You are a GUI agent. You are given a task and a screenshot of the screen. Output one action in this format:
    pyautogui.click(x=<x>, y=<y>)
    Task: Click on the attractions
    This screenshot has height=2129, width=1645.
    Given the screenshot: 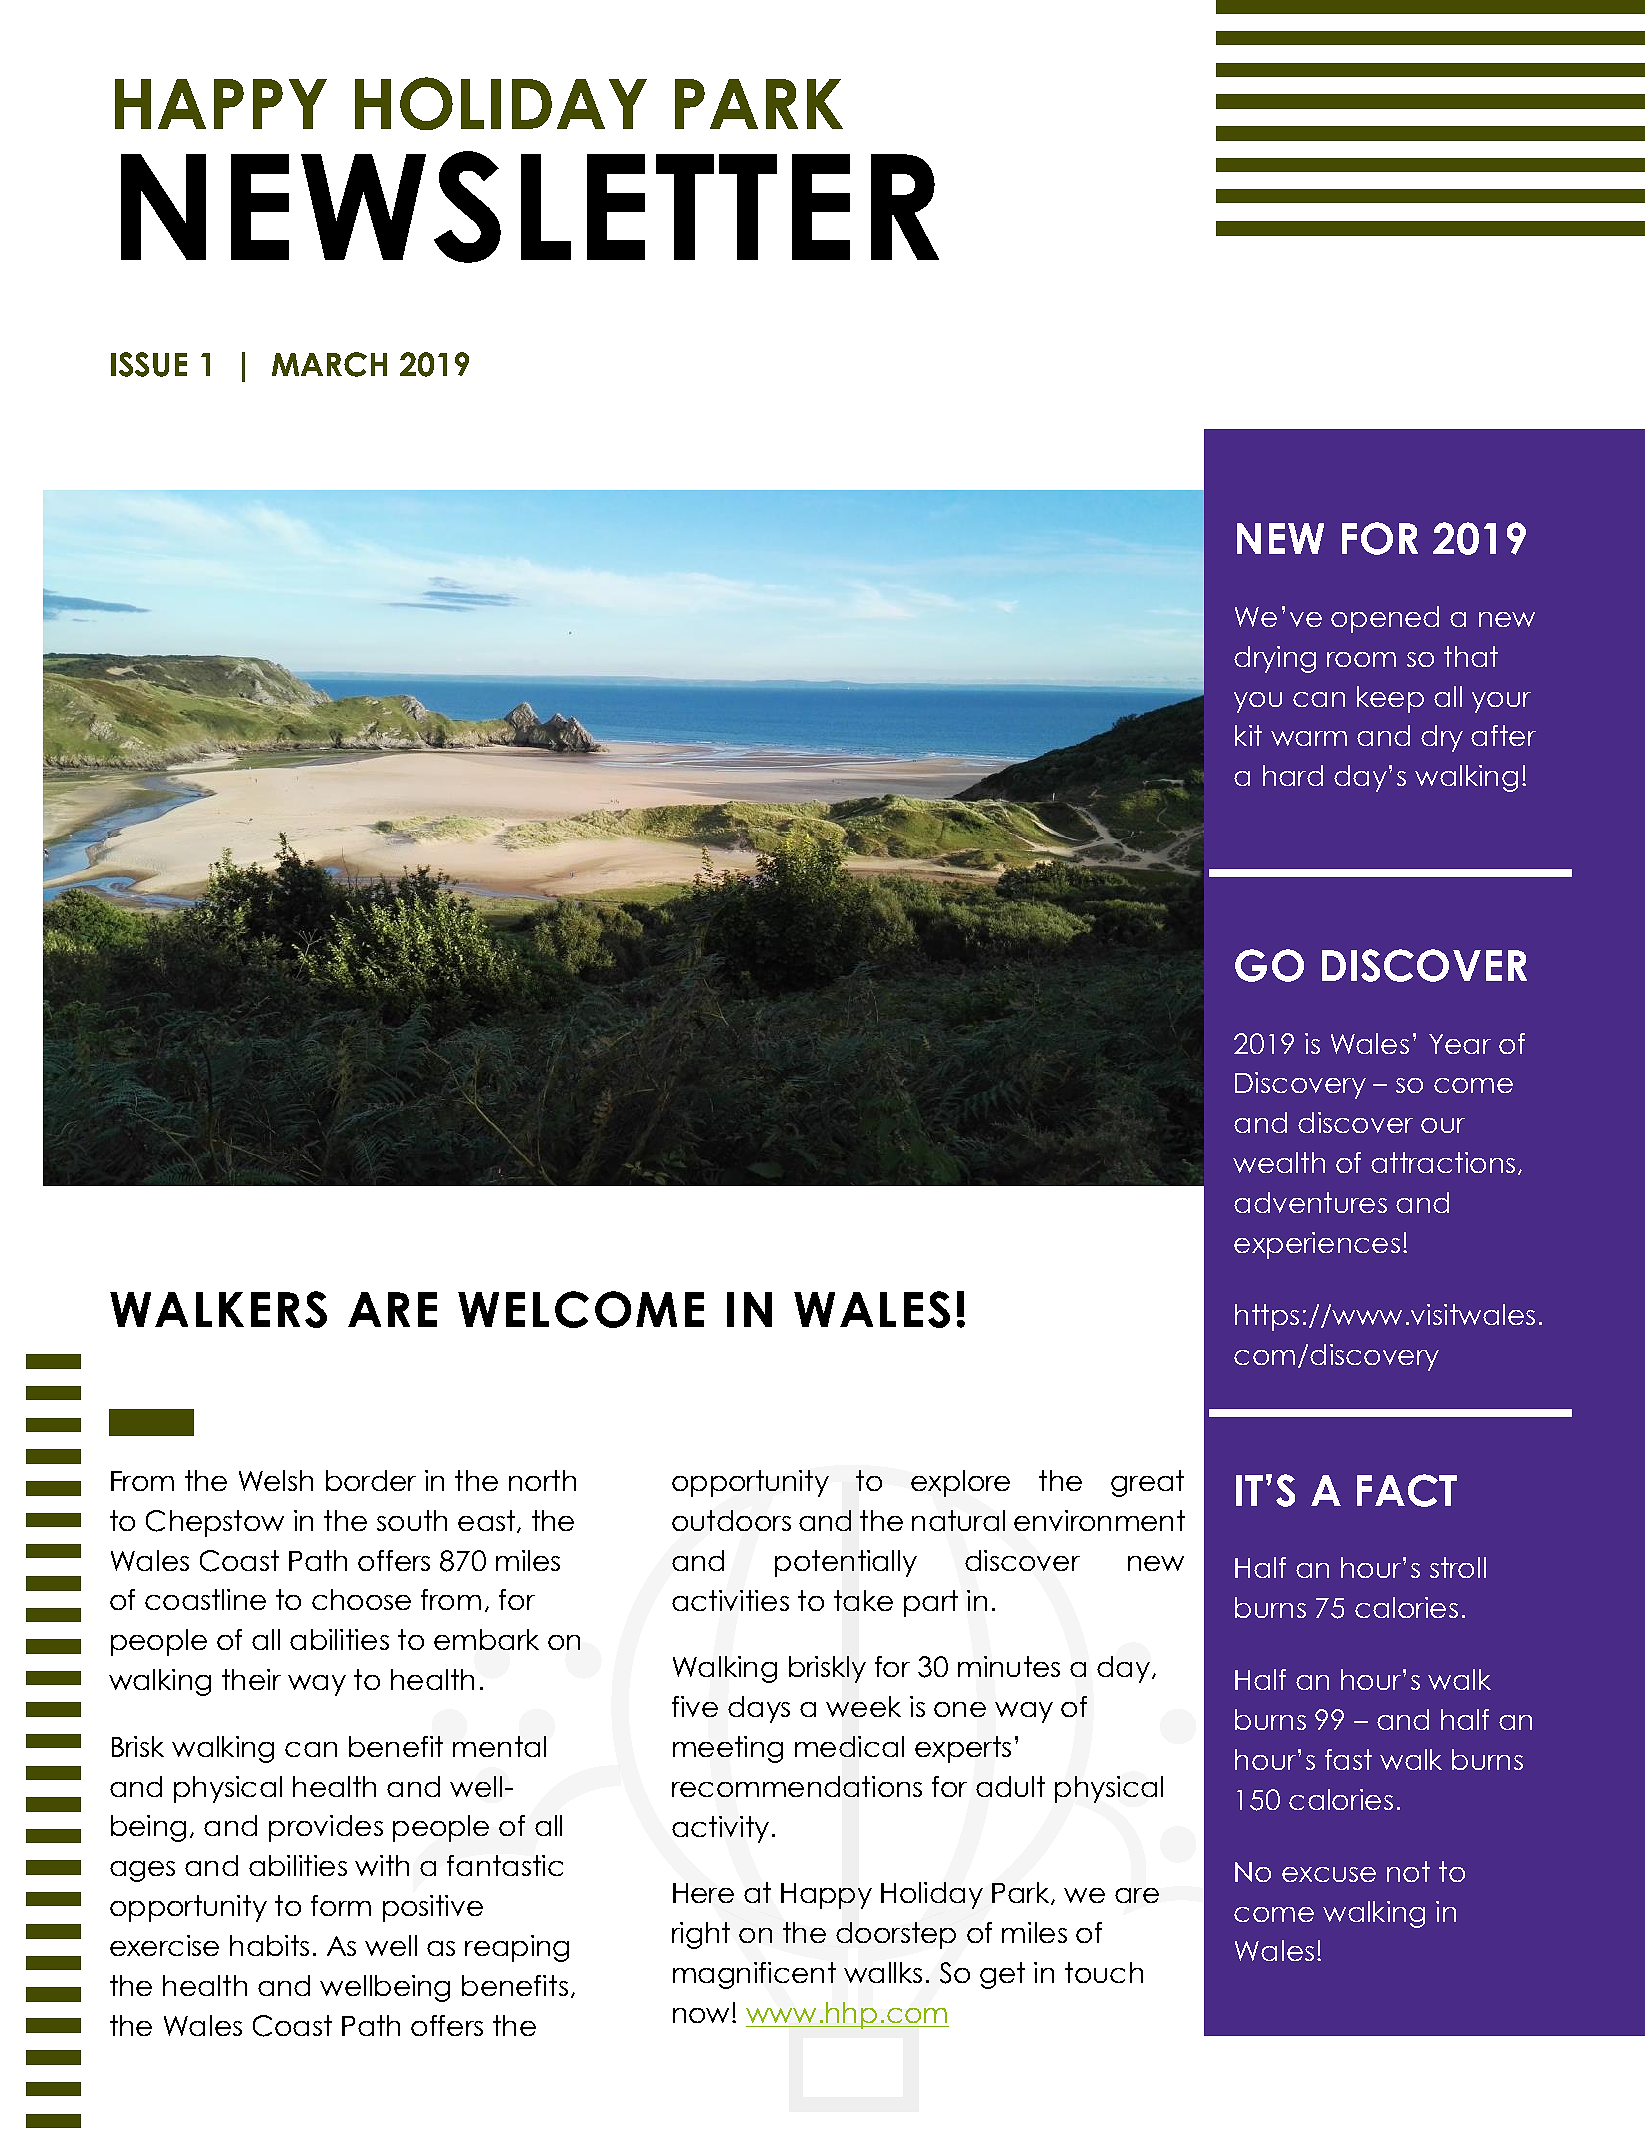 What is the action you would take?
    pyautogui.click(x=1443, y=1162)
